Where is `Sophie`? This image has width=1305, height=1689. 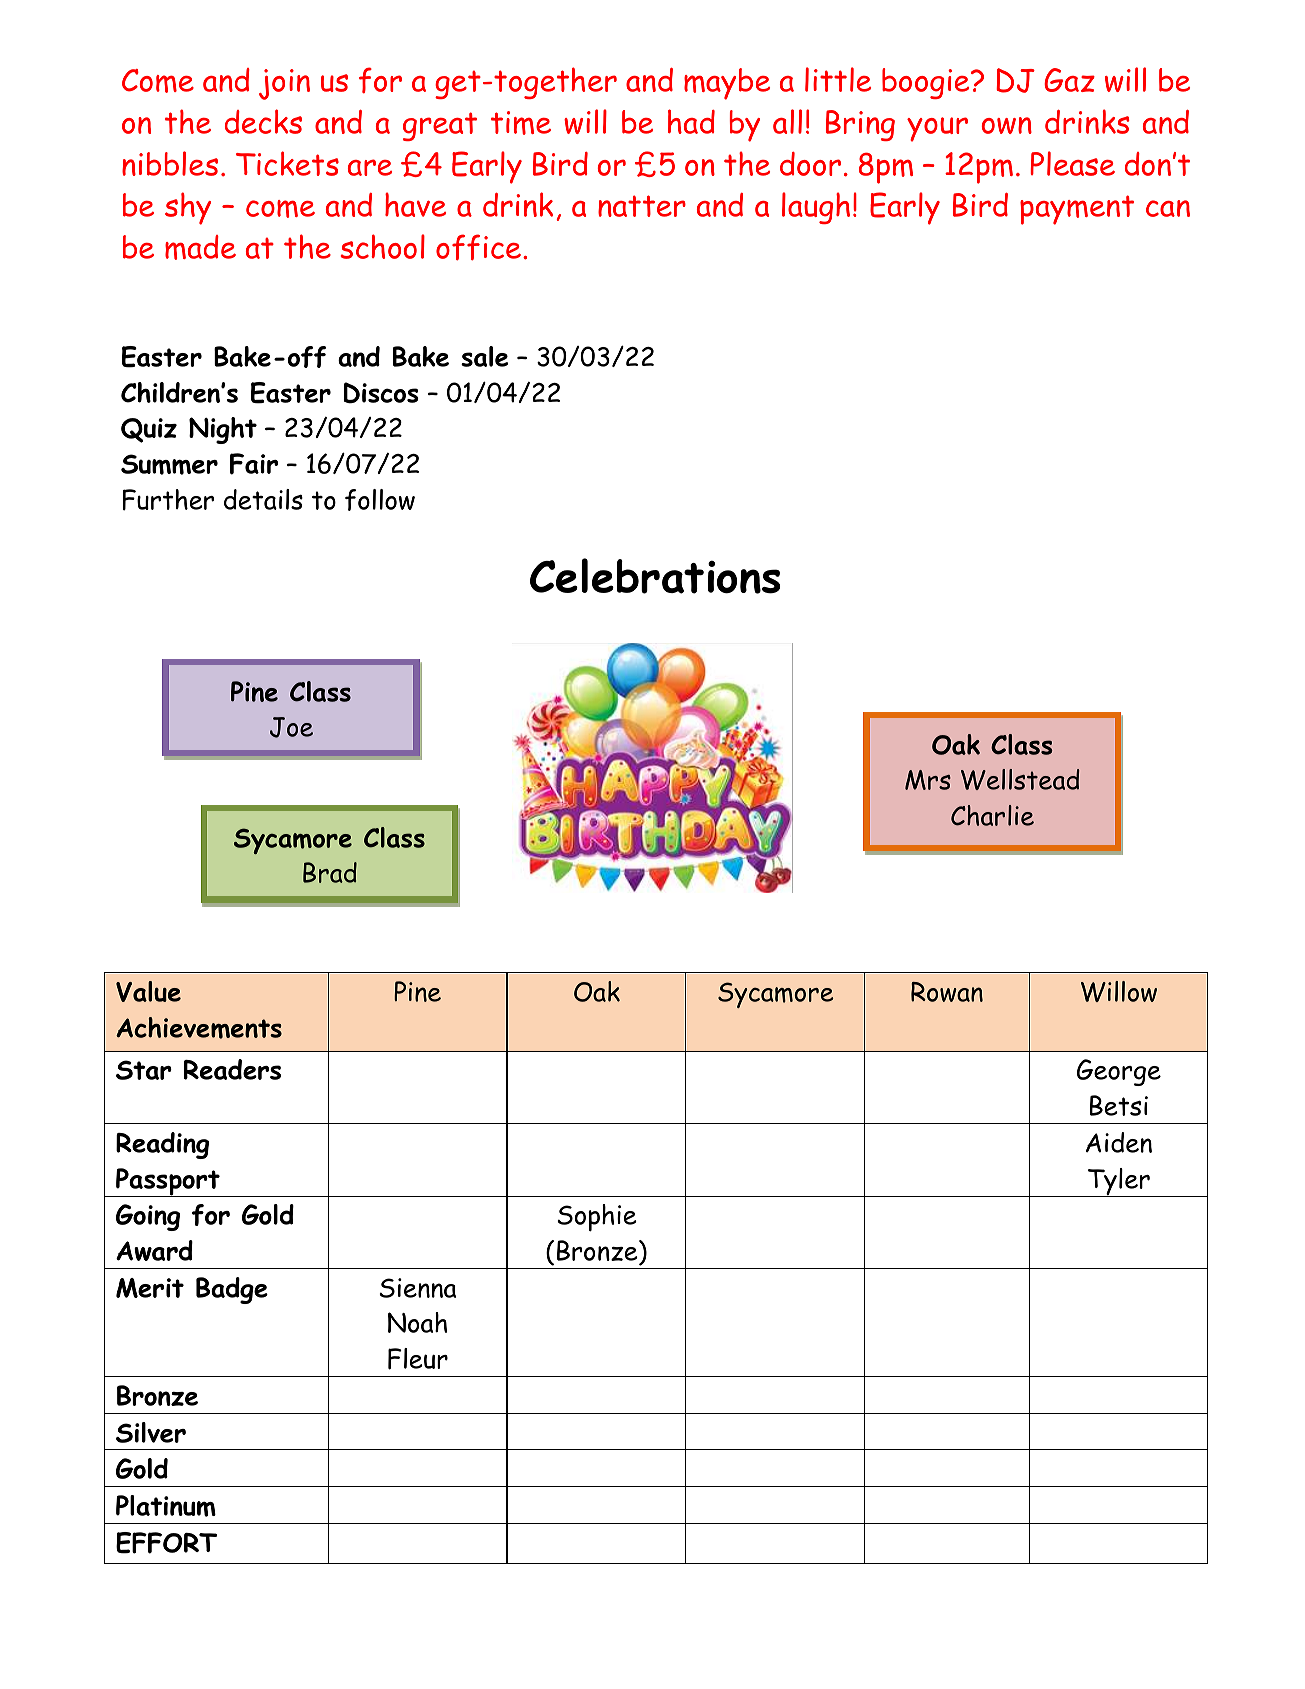
Sophie is located at coordinates (597, 1218).
